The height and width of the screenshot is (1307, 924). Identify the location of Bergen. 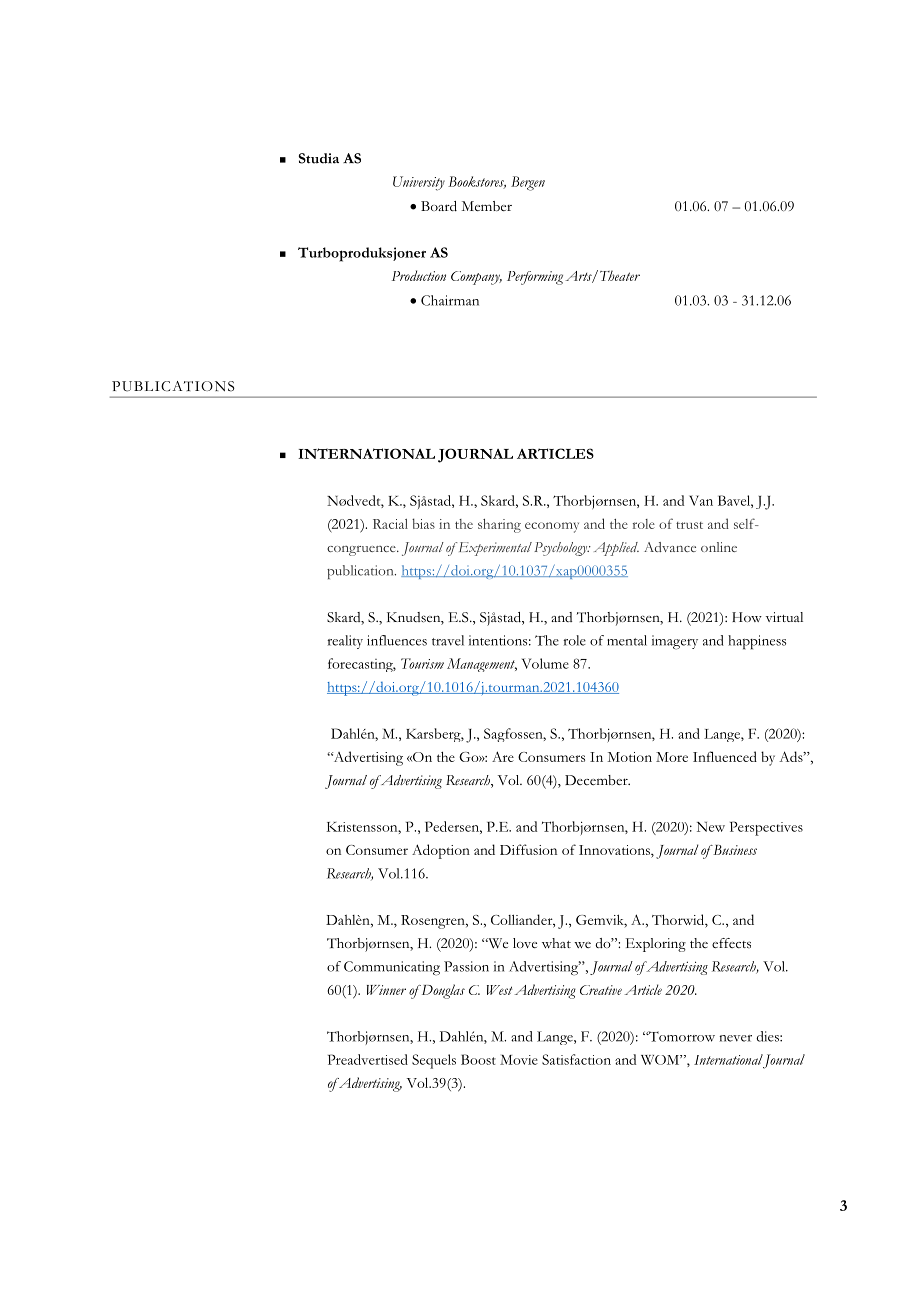
(528, 183).
